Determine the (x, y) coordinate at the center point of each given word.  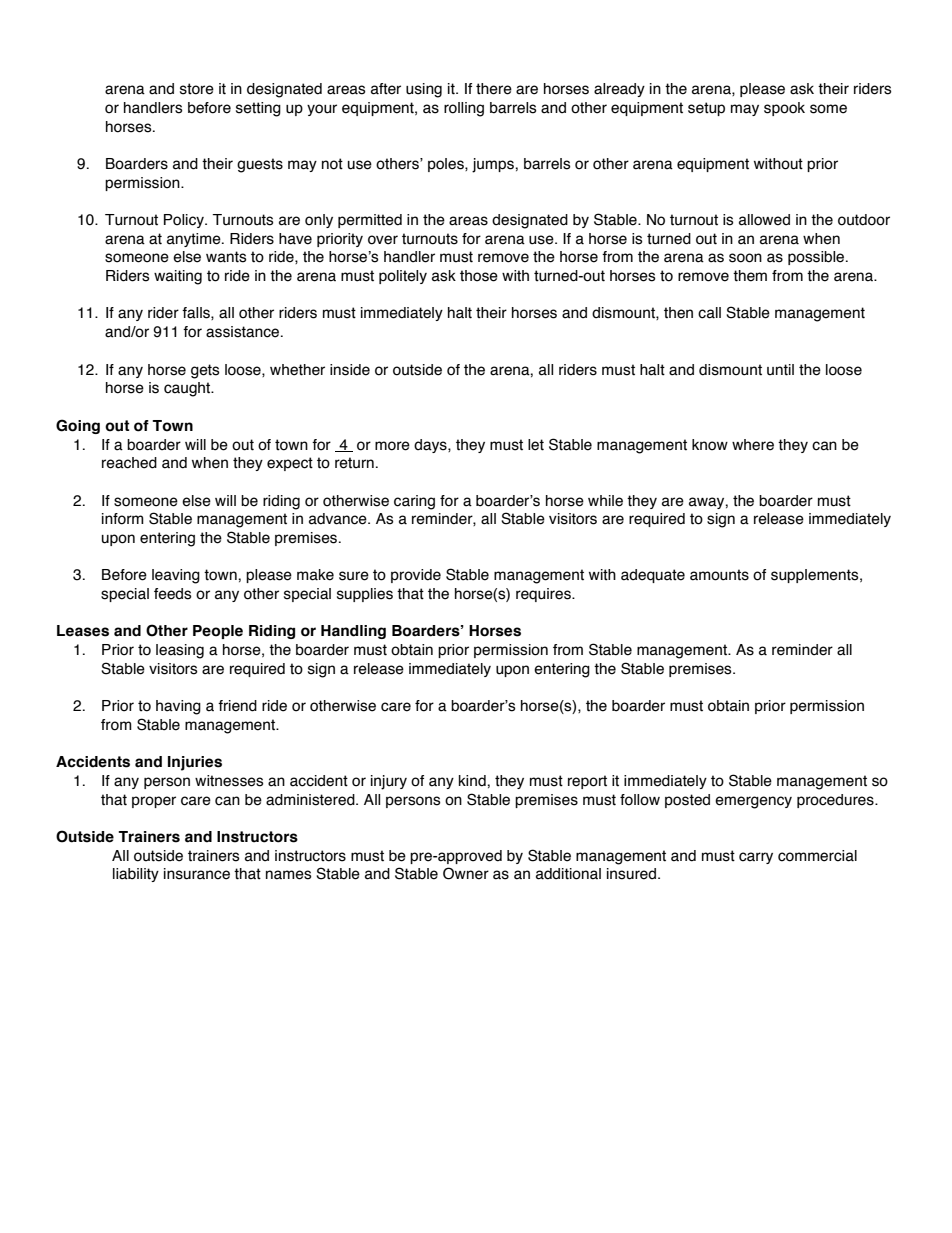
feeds (173, 594)
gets (205, 371)
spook (784, 109)
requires (544, 595)
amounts (719, 575)
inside (350, 370)
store (197, 89)
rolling (464, 109)
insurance (197, 874)
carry (756, 858)
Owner (466, 873)
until (780, 370)
